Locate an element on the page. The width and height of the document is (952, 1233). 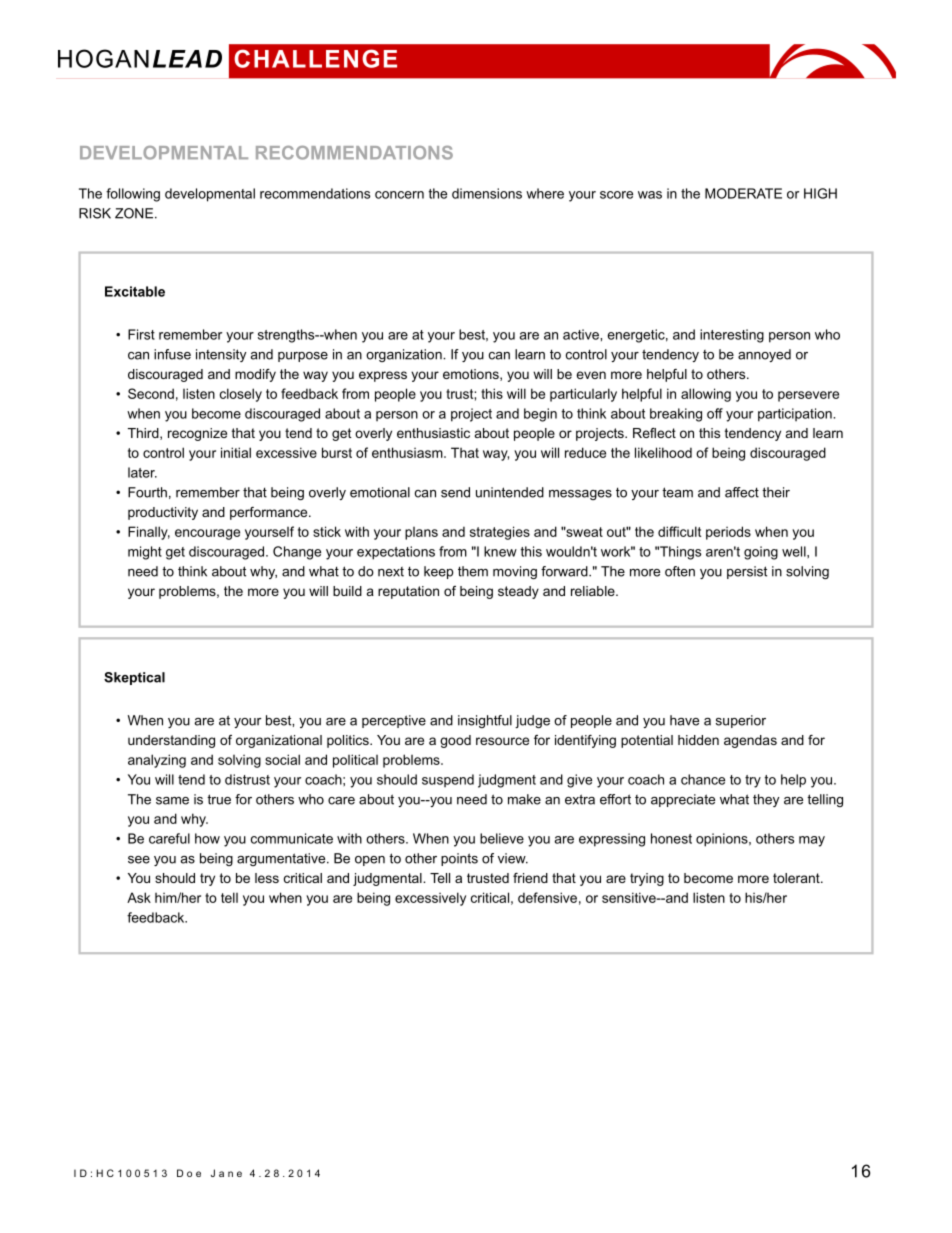
dimensions is located at coordinates (487, 193).
